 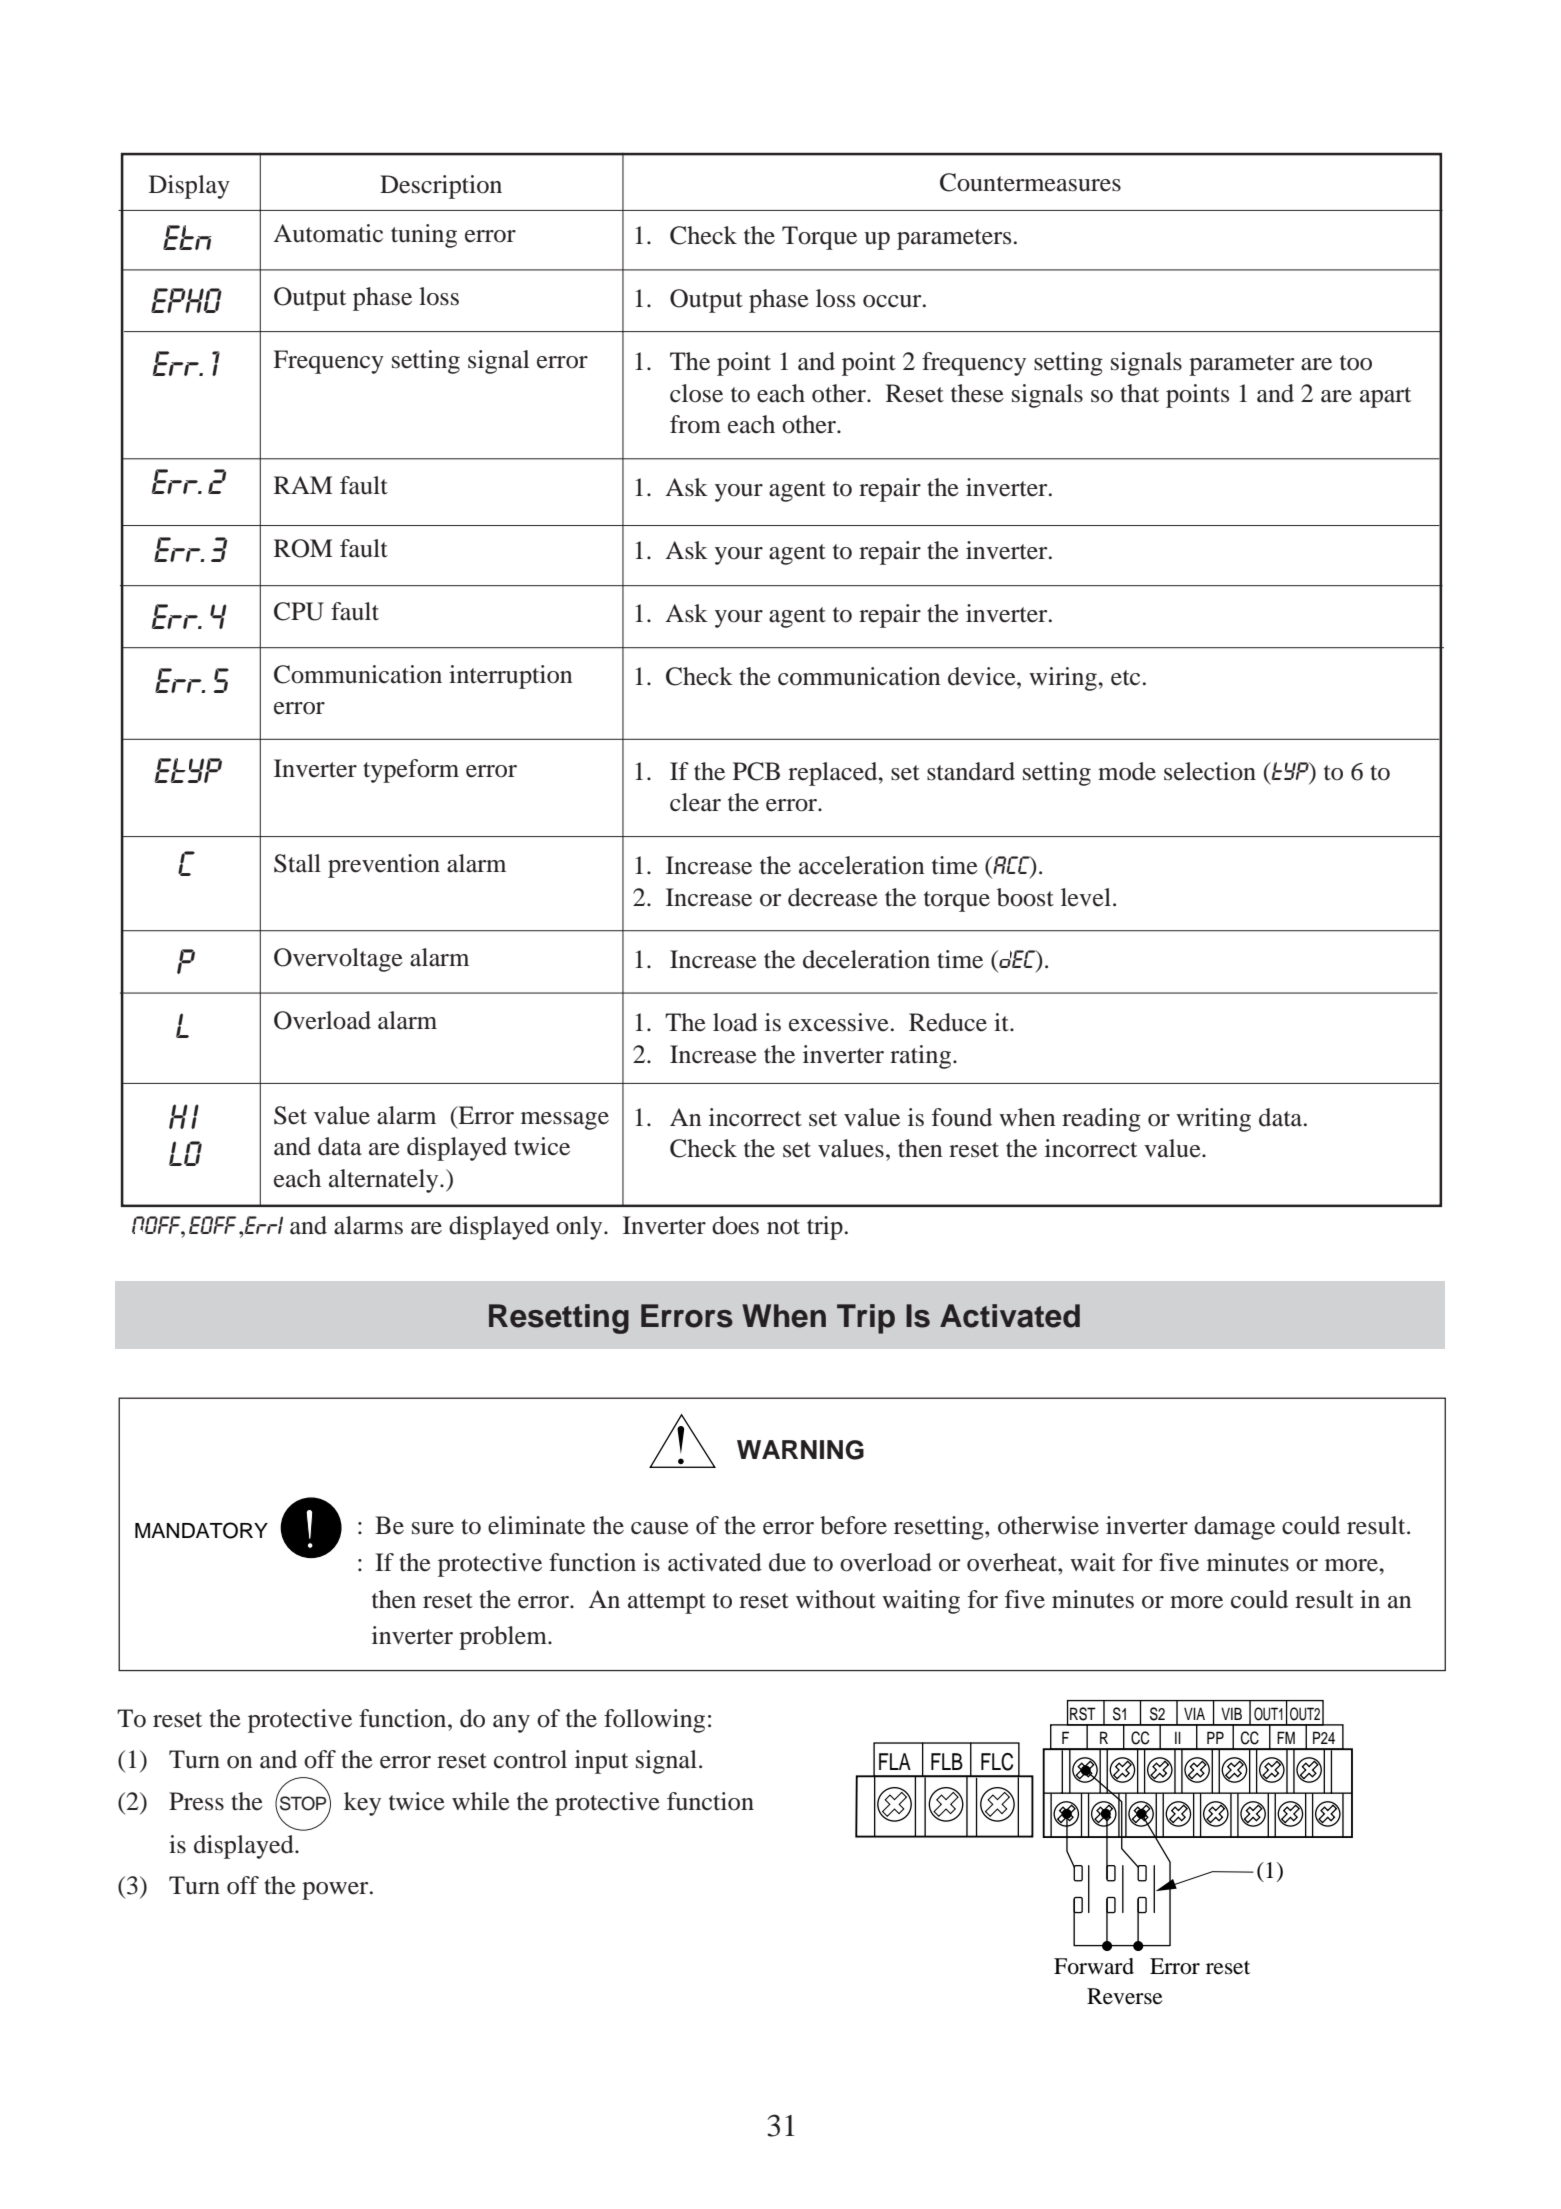 What do you see at coordinates (1213, 1120) in the document?
I see `writing` at bounding box center [1213, 1120].
